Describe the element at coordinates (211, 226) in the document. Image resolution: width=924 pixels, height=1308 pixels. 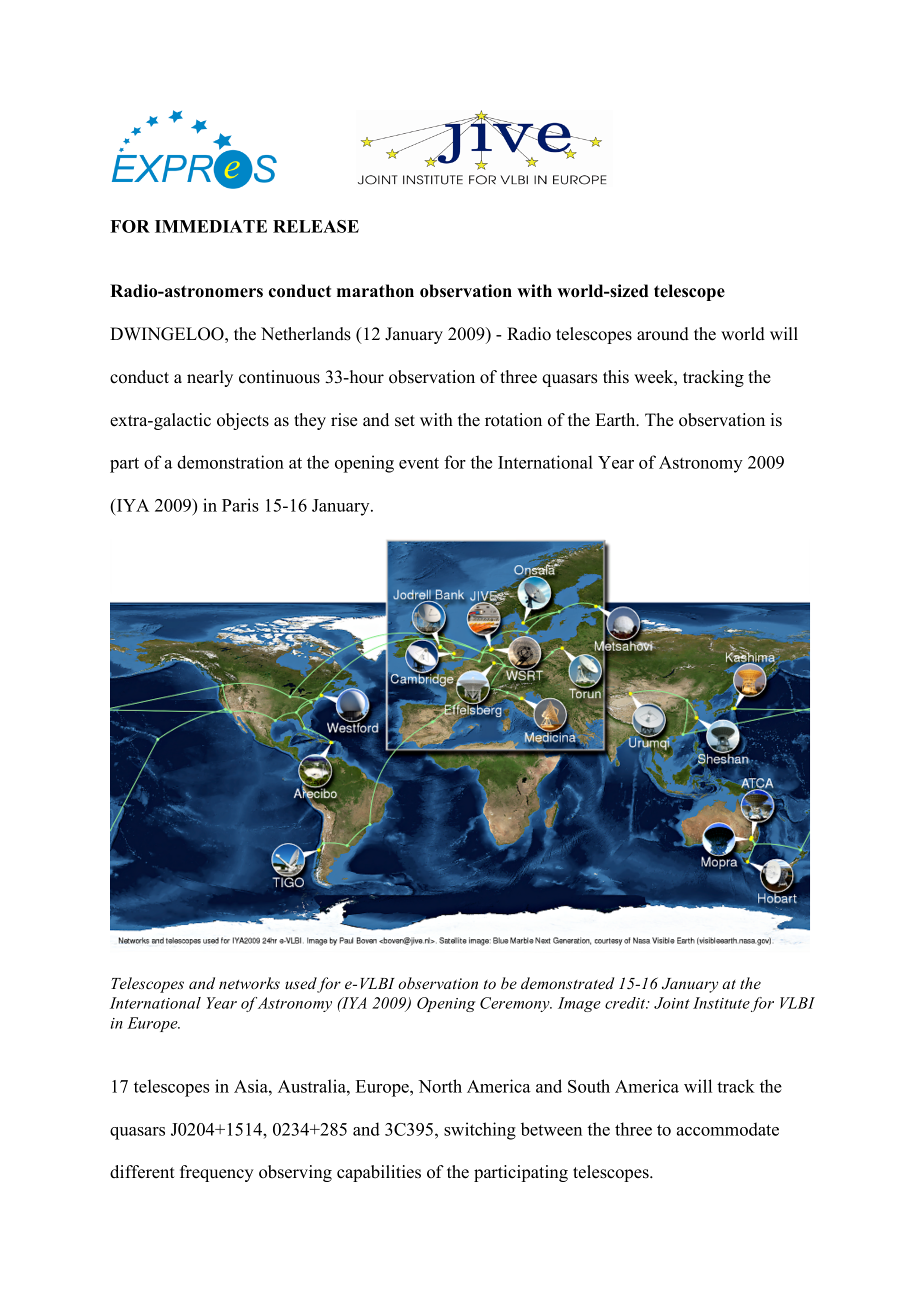
I see `IMMEDIATE` at that location.
